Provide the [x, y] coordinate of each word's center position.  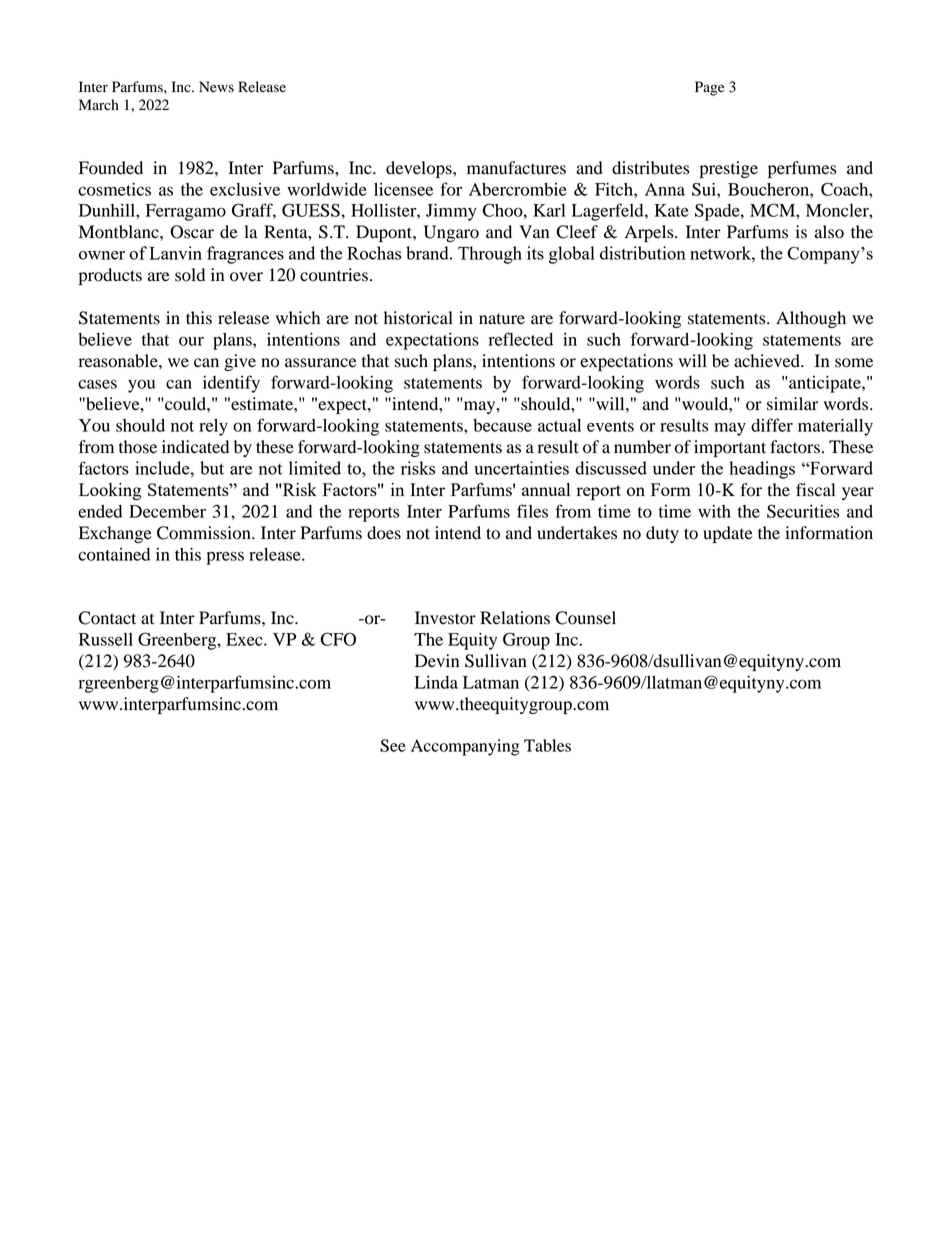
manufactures [516, 168]
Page [709, 88]
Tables [547, 745]
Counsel [585, 618]
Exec [245, 639]
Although [811, 319]
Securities [803, 511]
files [532, 511]
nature [502, 319]
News [216, 87]
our [191, 341]
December [167, 511]
